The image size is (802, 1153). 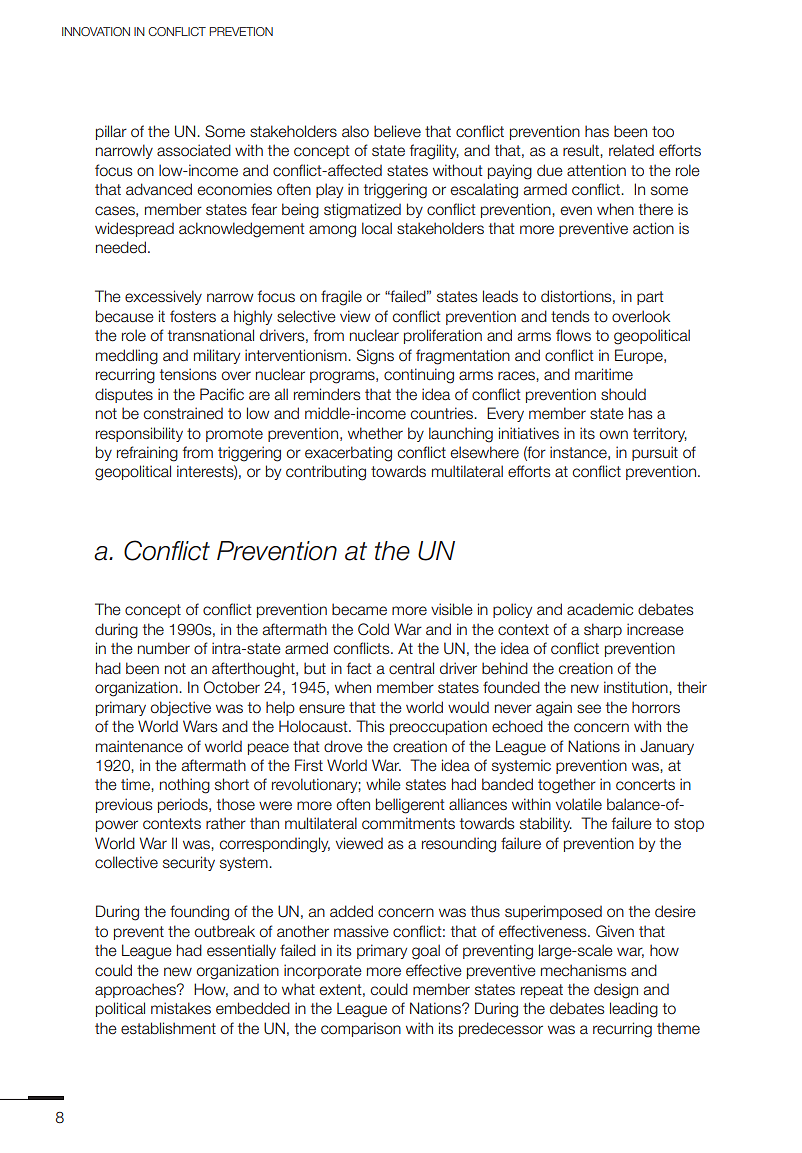 I want to click on while, so click(x=383, y=784).
